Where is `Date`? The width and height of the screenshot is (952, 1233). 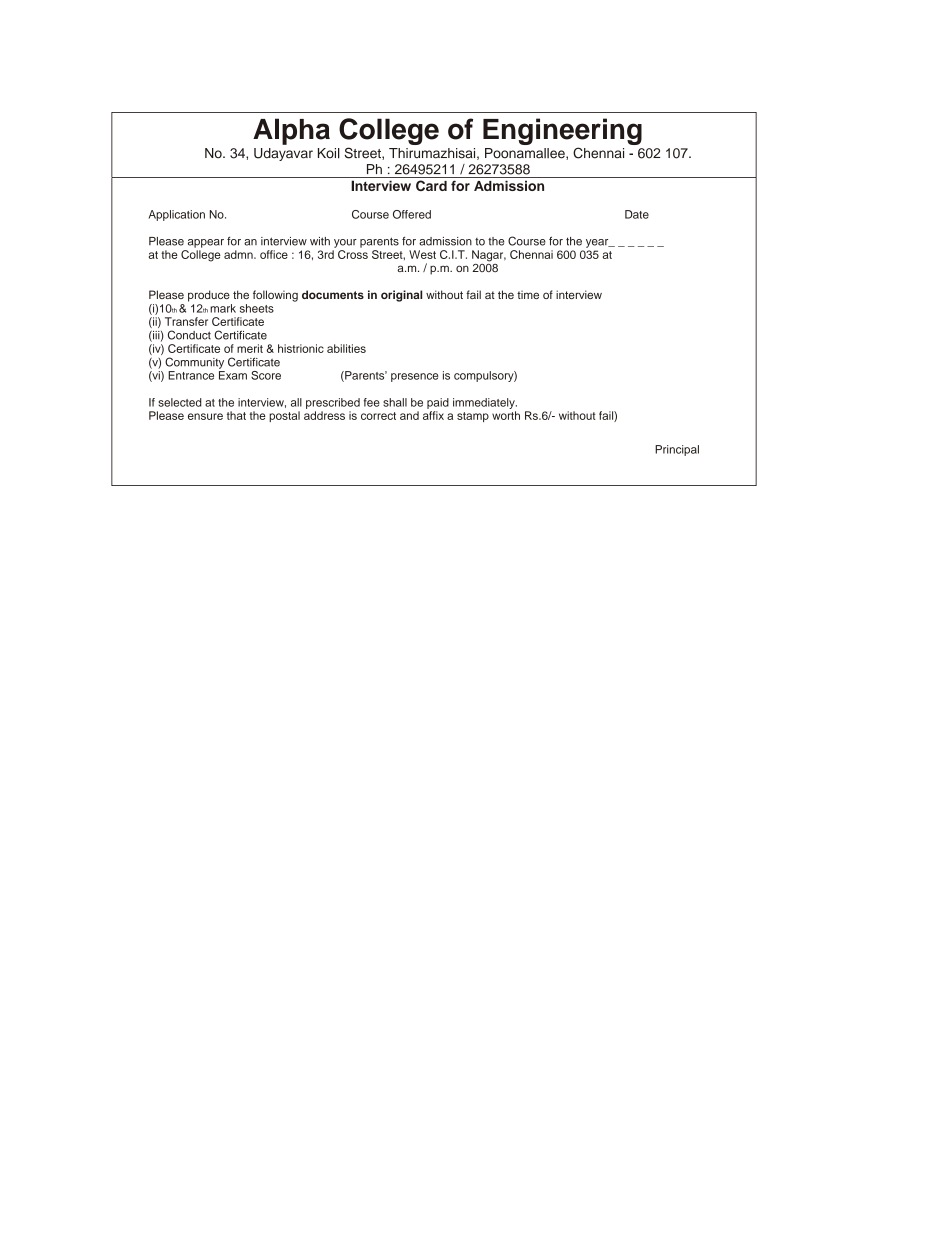 Date is located at coordinates (637, 214).
